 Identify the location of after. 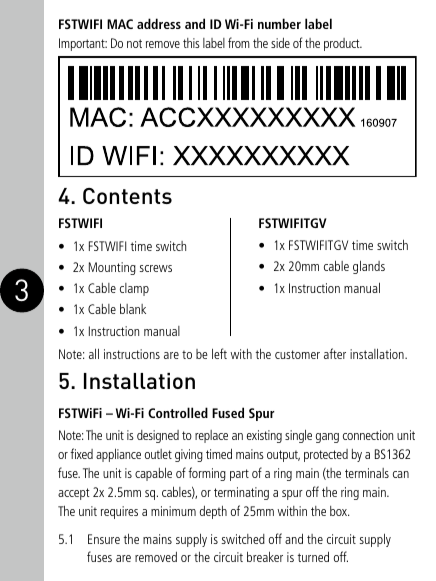
(335, 353).
